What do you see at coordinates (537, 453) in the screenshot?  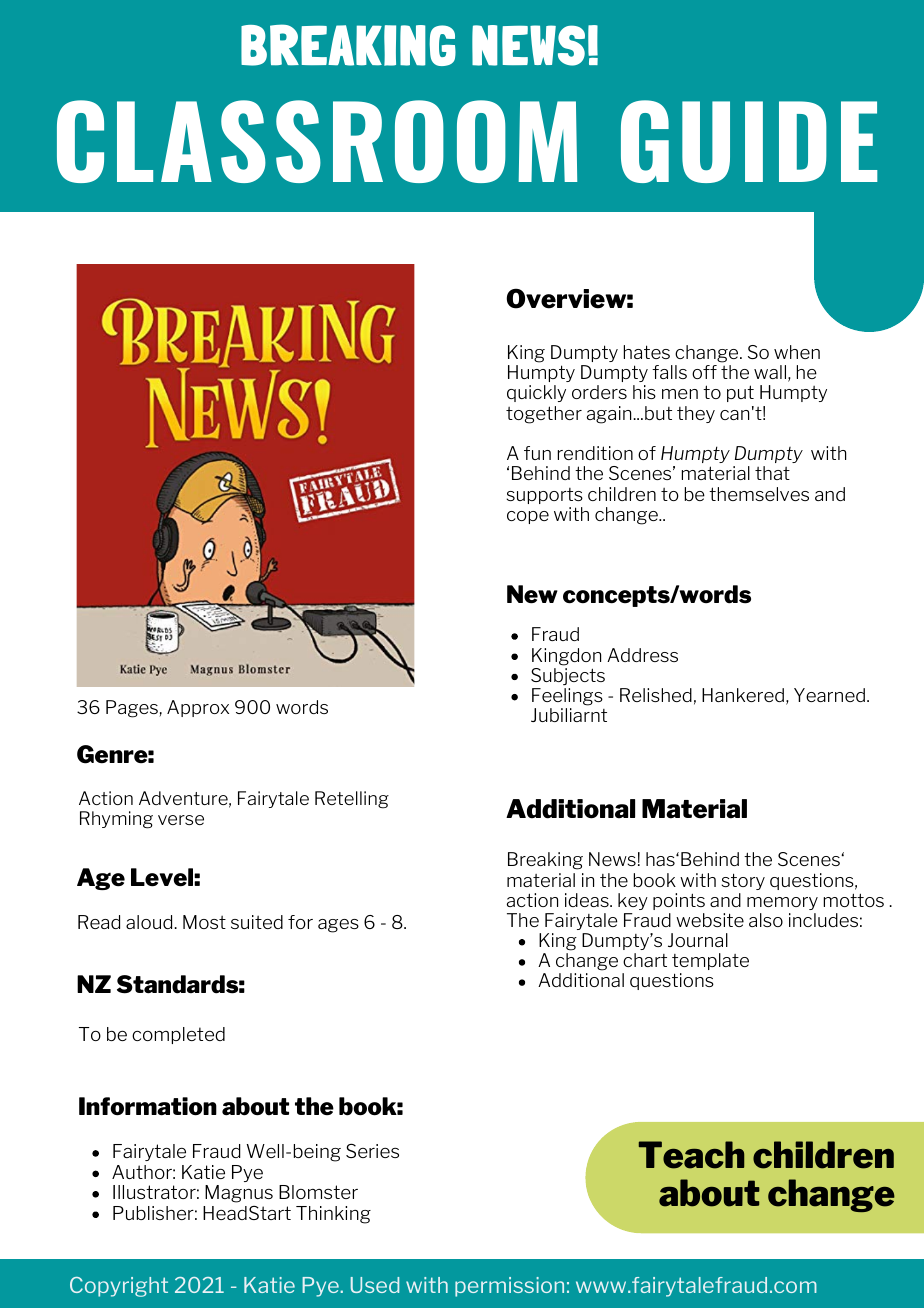 I see `fun` at bounding box center [537, 453].
